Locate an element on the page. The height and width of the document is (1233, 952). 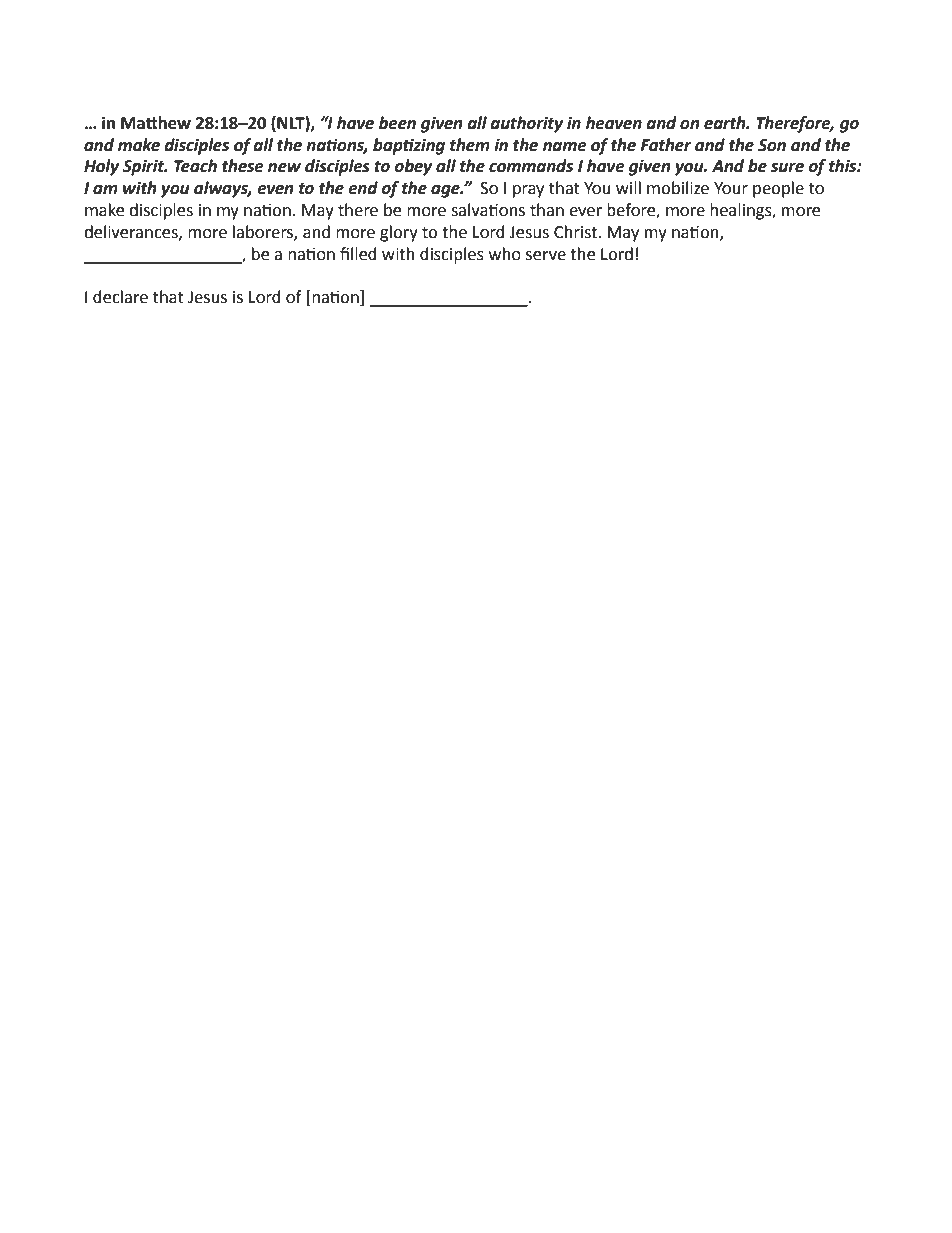
heaven is located at coordinates (614, 123).
